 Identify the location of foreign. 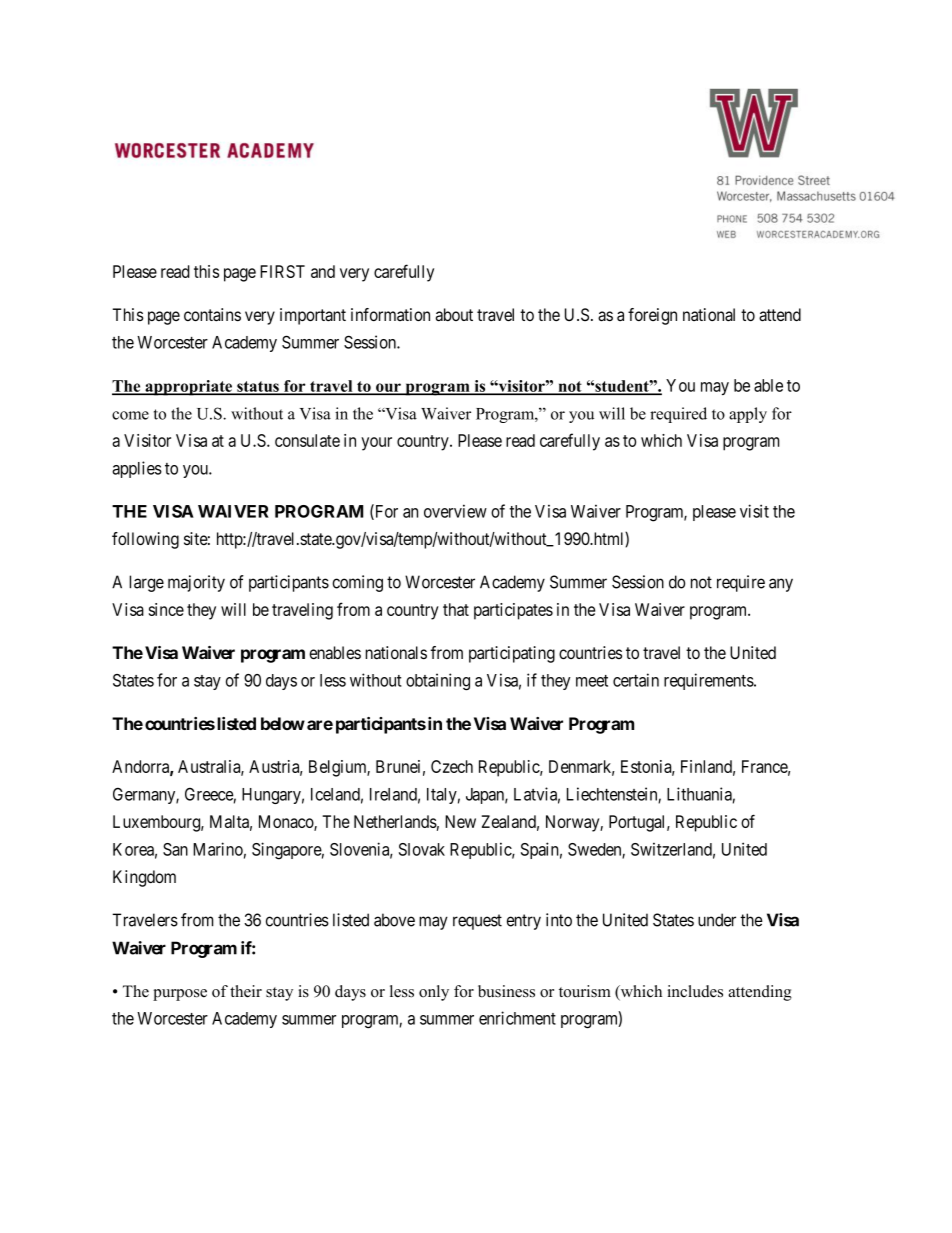
(652, 316).
